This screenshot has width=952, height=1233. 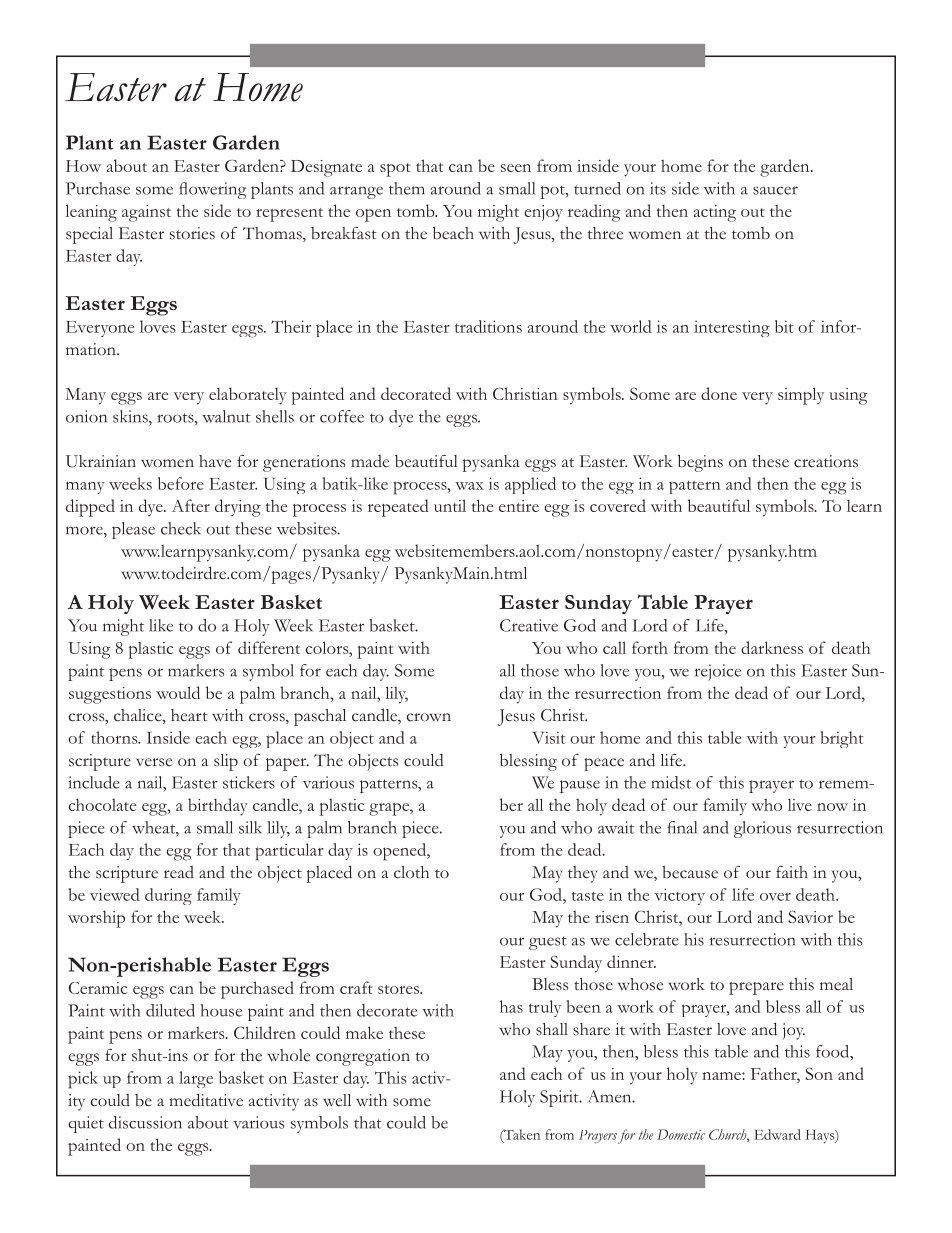 I want to click on wax, so click(x=469, y=486).
